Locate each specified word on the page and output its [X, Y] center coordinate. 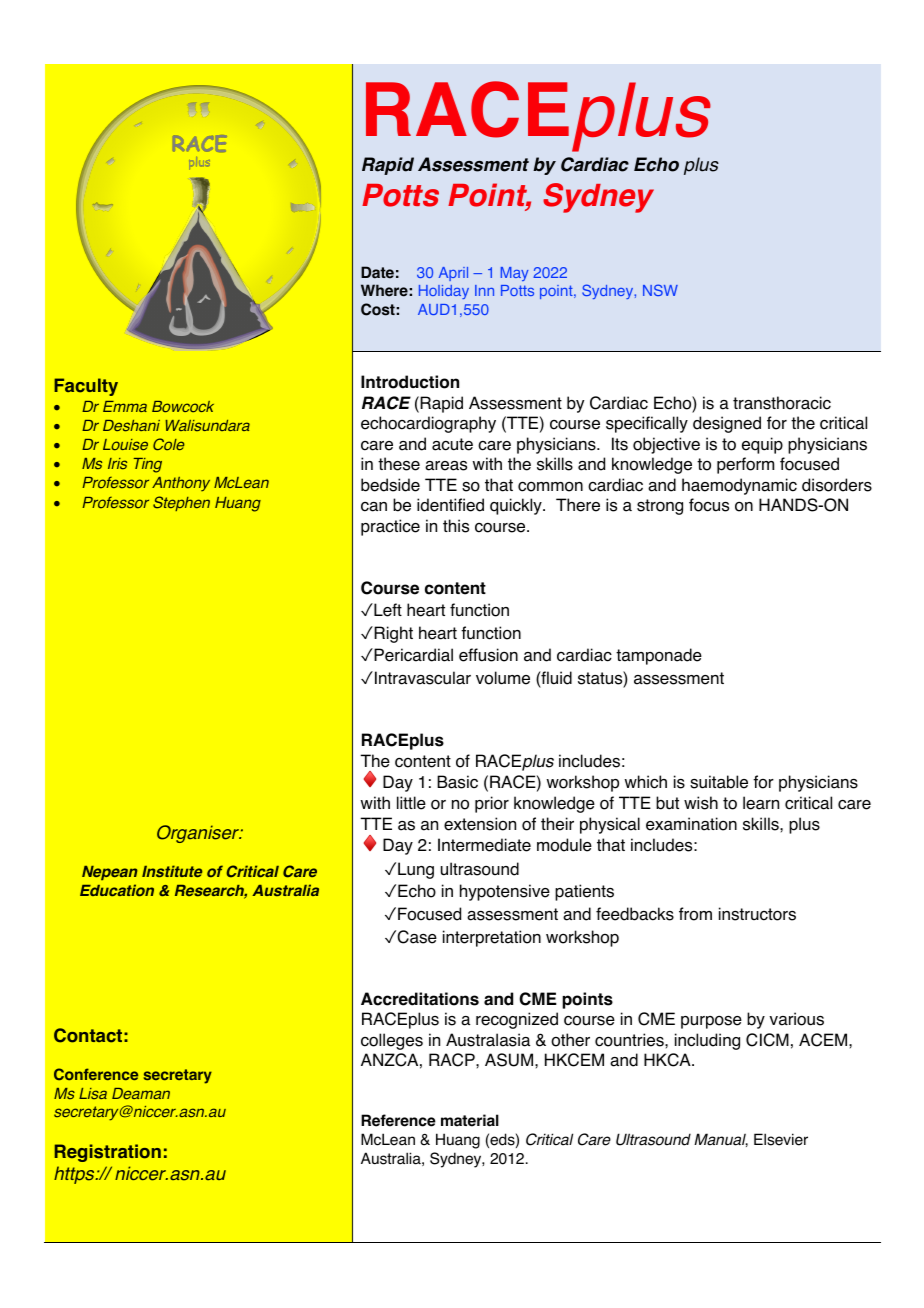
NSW [660, 290]
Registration [108, 1153]
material [470, 1120]
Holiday [444, 292]
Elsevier [781, 1139]
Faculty [86, 387]
